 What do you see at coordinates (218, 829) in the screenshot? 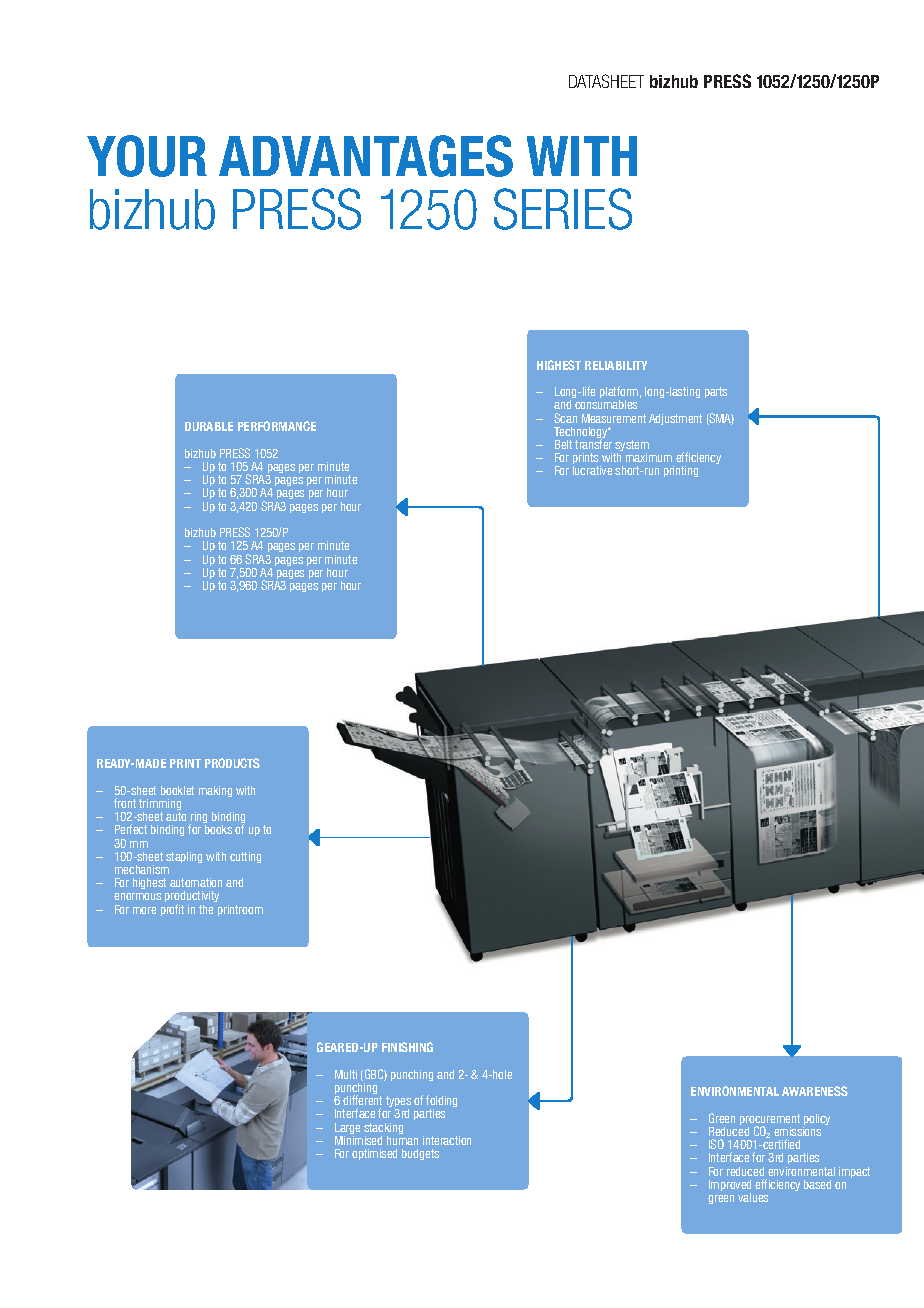
I see `books` at bounding box center [218, 829].
